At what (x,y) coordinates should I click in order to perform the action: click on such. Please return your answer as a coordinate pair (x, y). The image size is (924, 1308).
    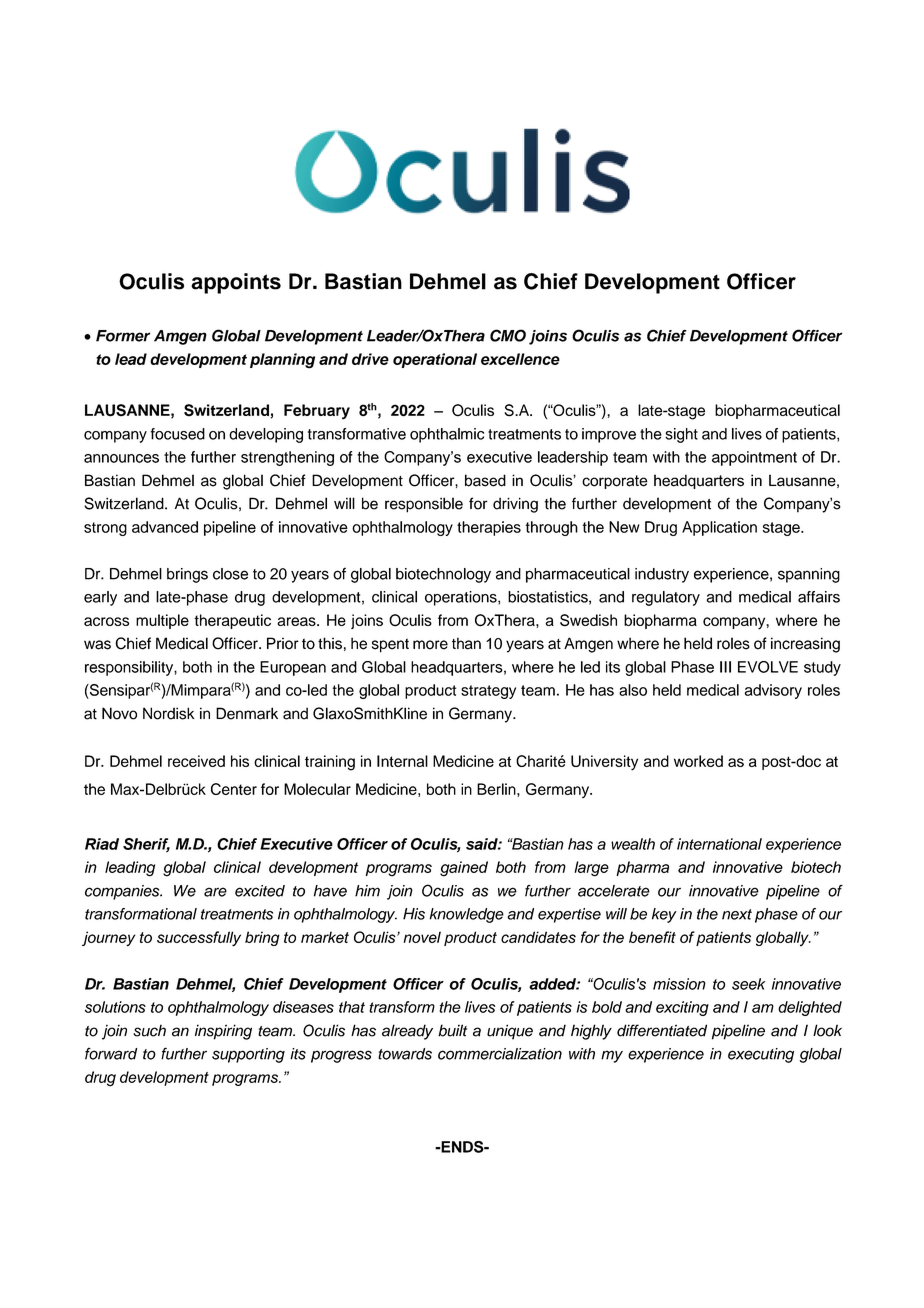
    Looking at the image, I should click on (149, 1031).
